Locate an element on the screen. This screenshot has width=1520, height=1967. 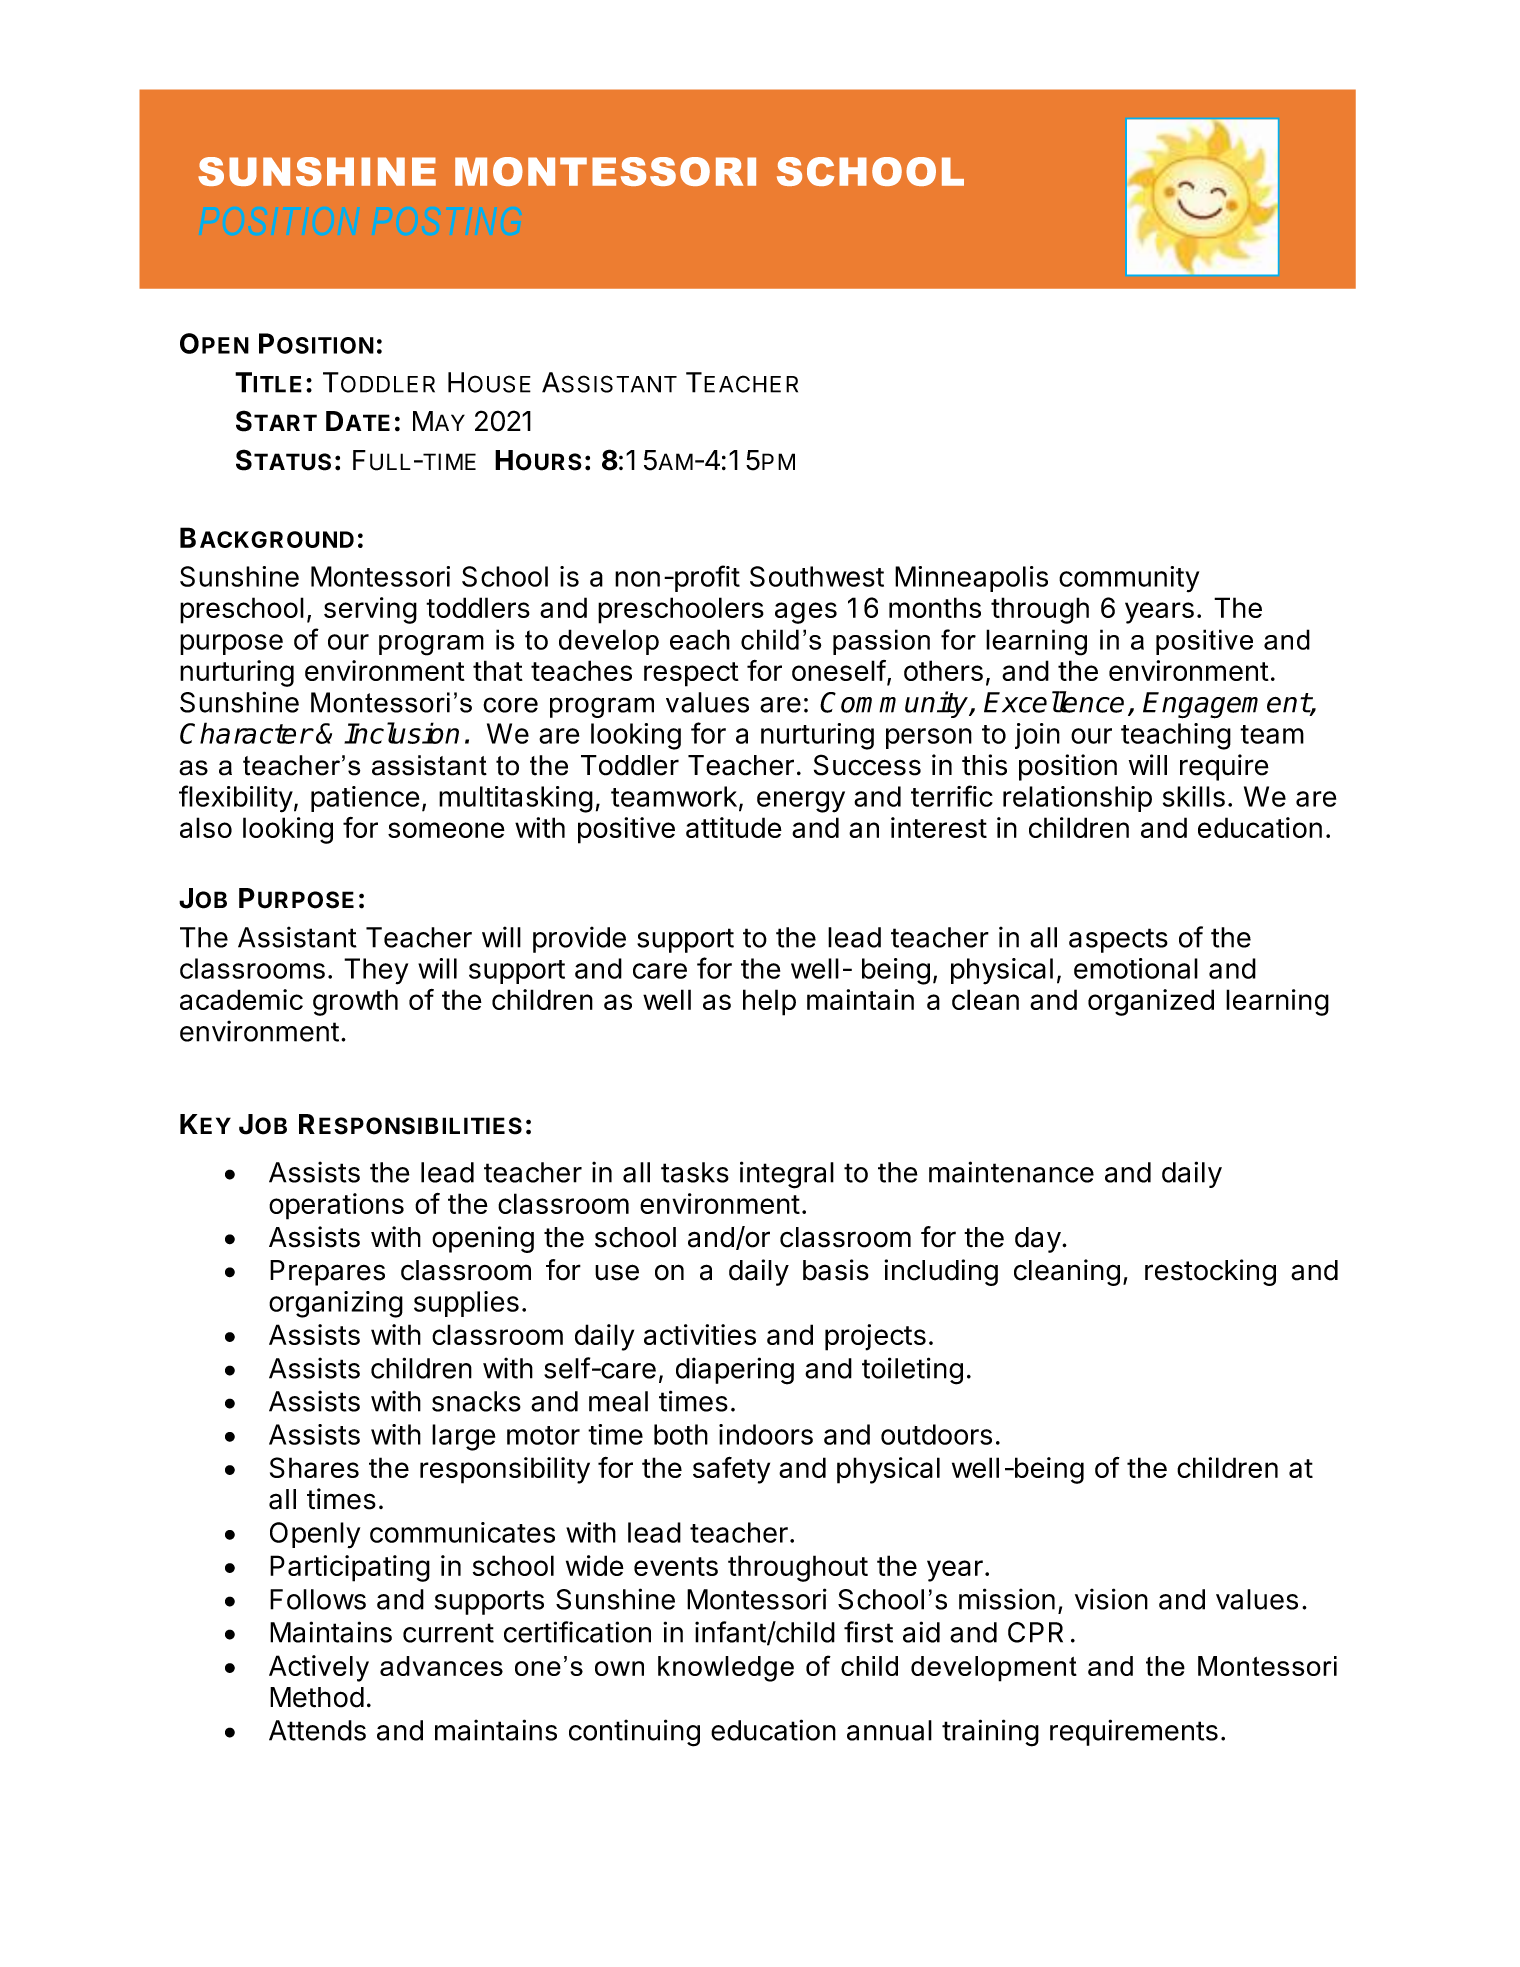
knowledge is located at coordinates (726, 1669).
